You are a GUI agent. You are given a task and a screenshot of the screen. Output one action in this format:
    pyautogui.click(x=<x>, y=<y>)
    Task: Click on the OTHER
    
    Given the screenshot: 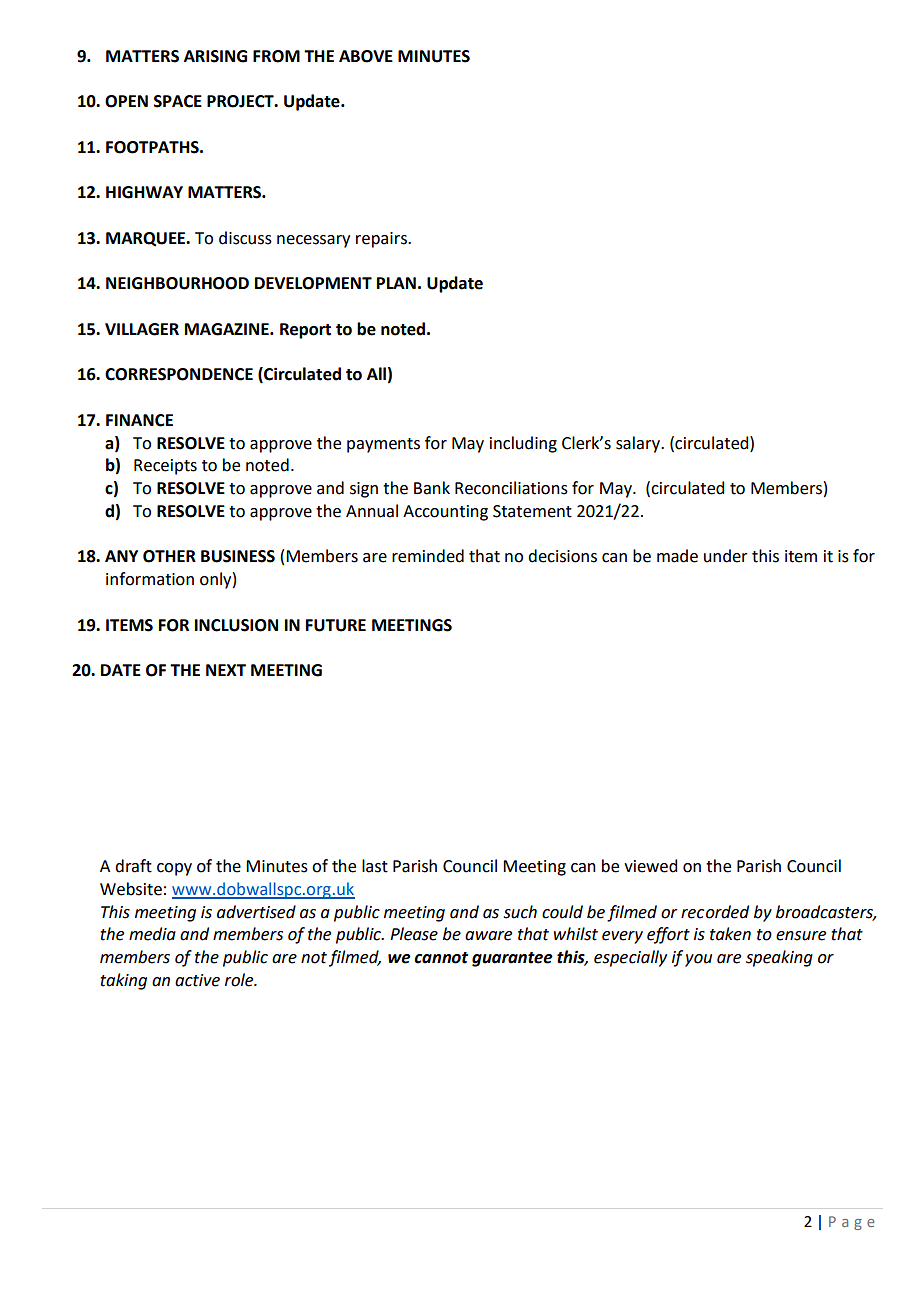 What is the action you would take?
    pyautogui.click(x=169, y=556)
